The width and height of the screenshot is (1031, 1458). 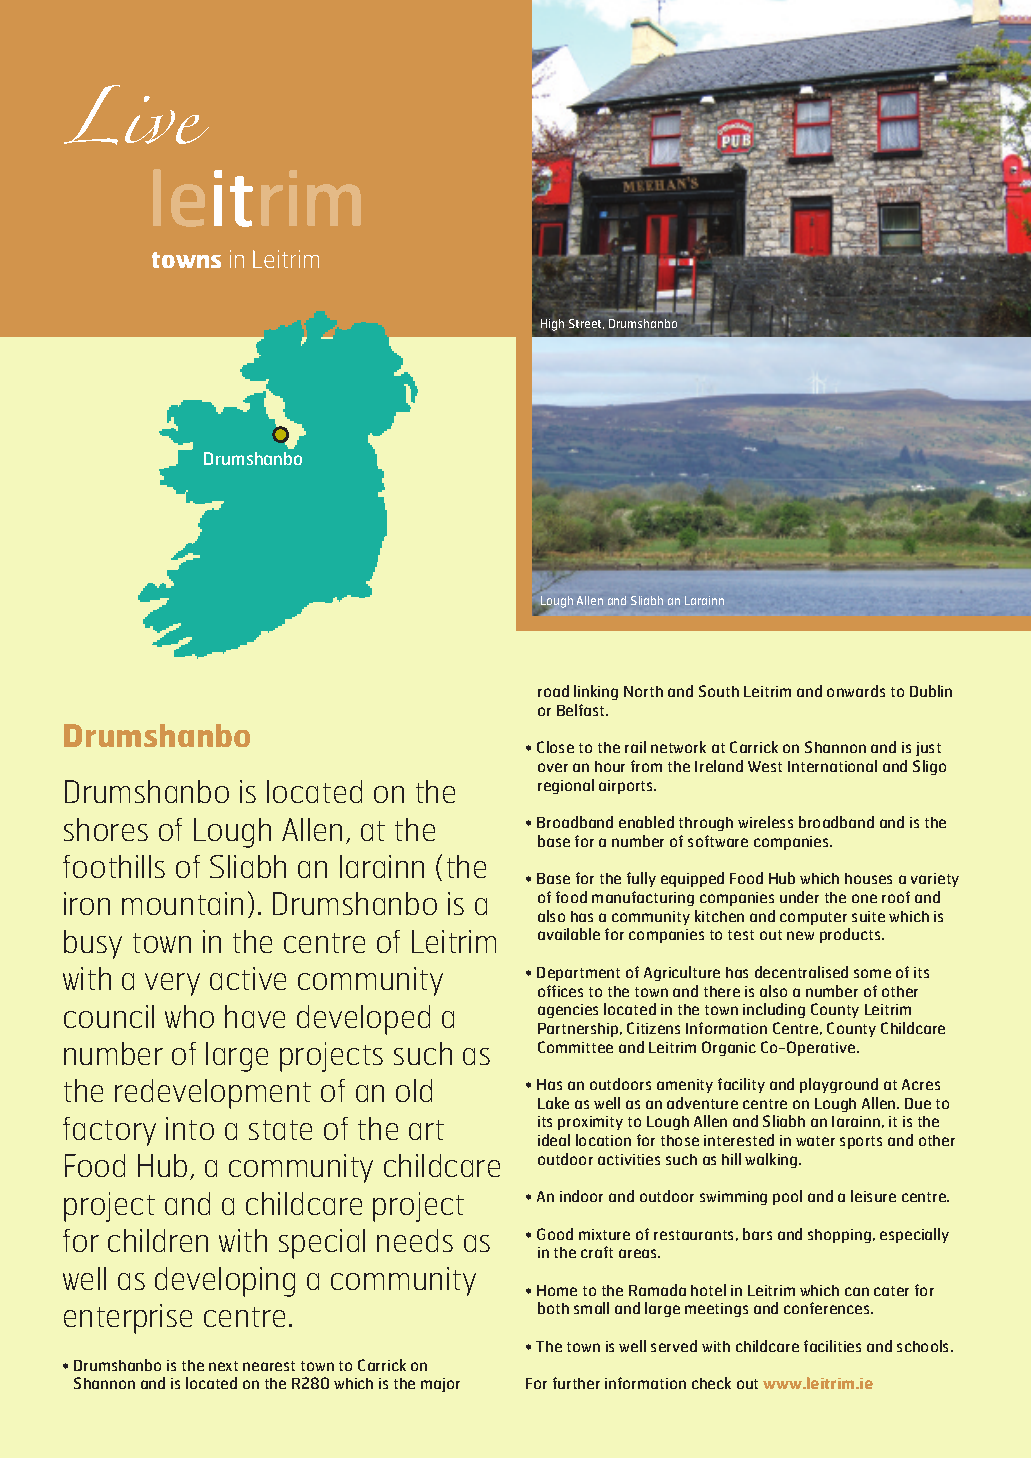 I want to click on including, so click(x=774, y=1010).
